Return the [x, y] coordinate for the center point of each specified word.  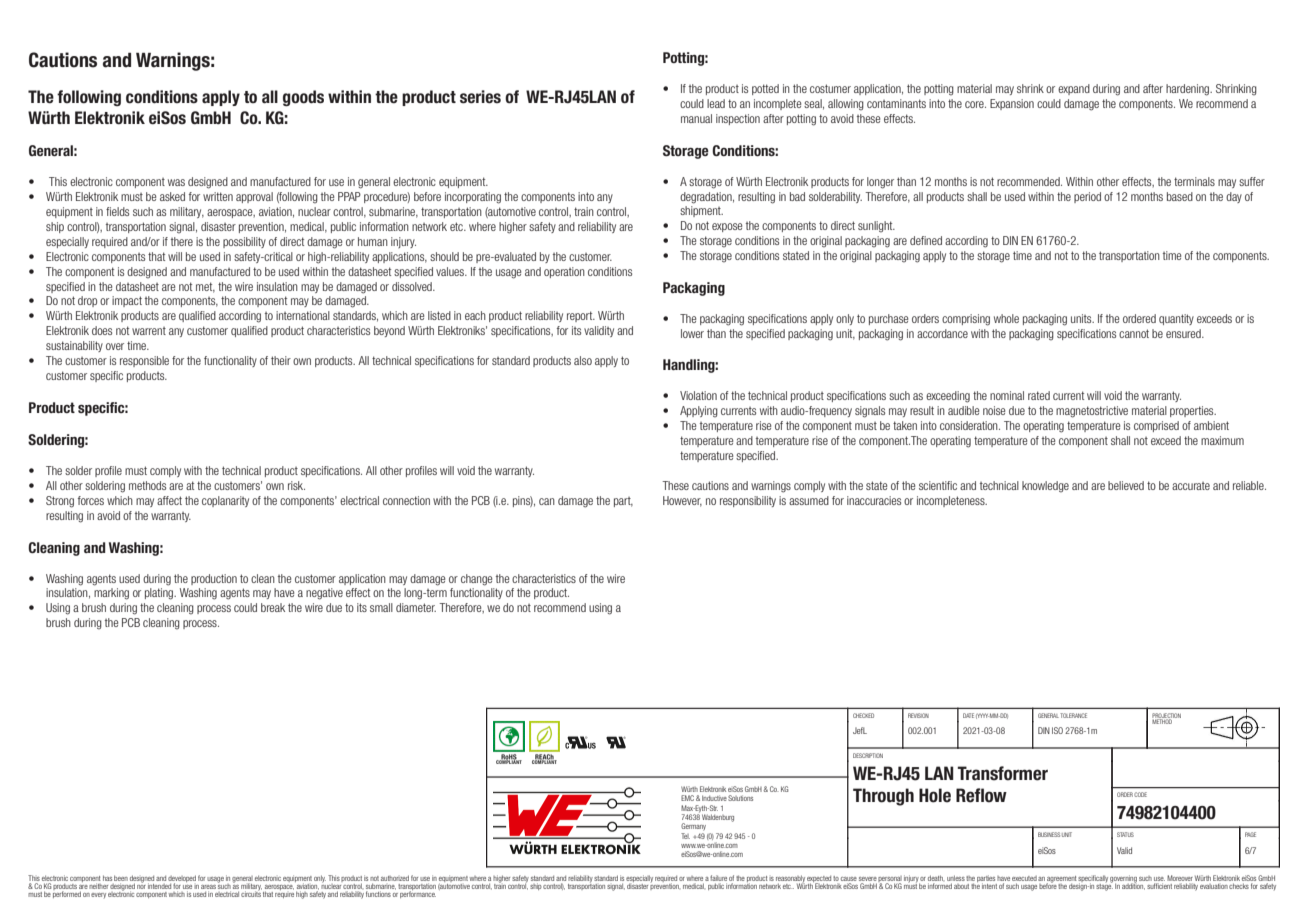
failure [718, 879]
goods [303, 98]
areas [208, 887]
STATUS [1125, 834]
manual [696, 118]
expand [1074, 89]
